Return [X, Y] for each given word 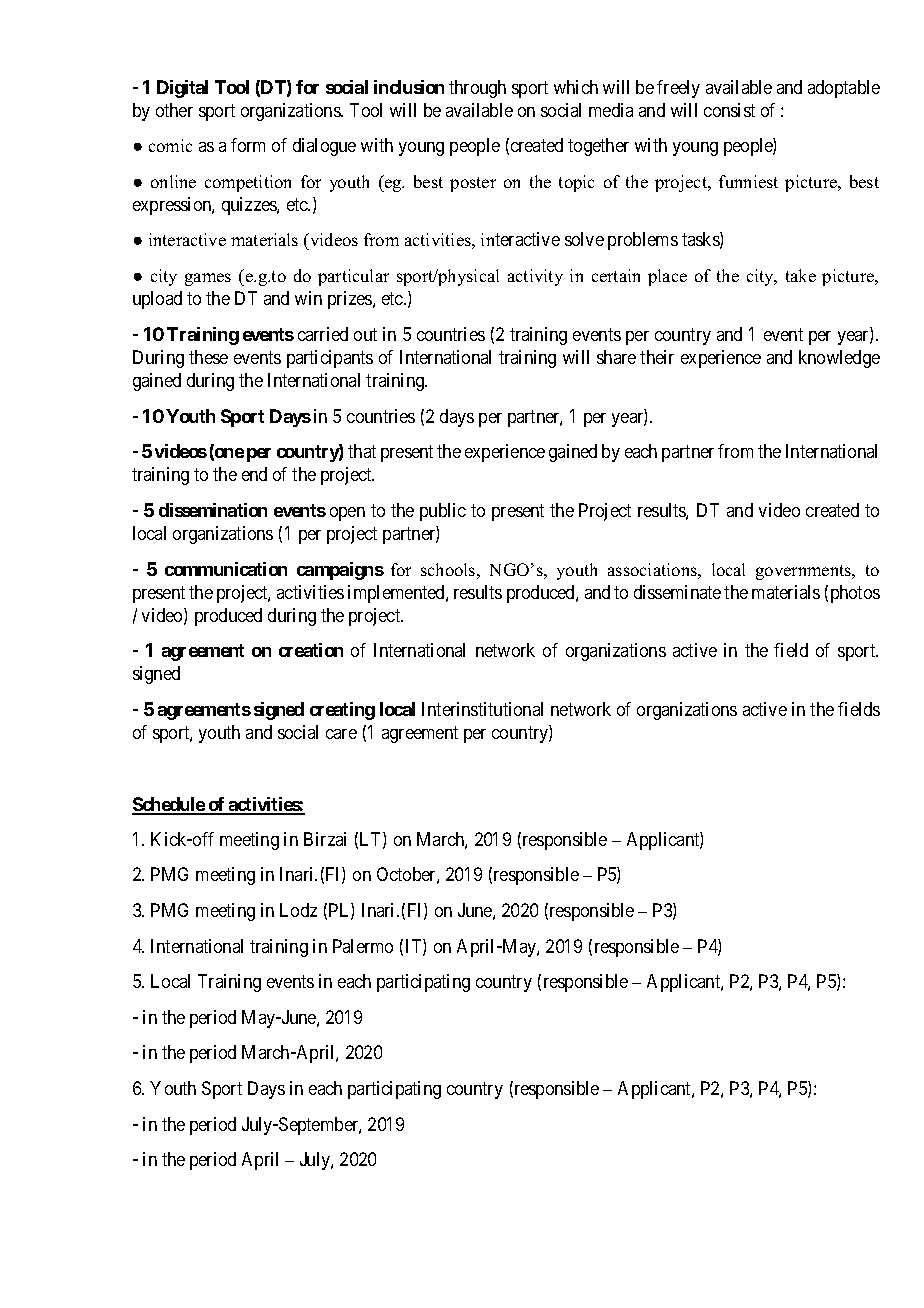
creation [311, 650]
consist [729, 110]
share [616, 357]
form [248, 145]
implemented [397, 594]
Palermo [363, 946]
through [477, 89]
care [341, 734]
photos [855, 594]
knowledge [839, 359]
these [208, 357]
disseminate [677, 592]
